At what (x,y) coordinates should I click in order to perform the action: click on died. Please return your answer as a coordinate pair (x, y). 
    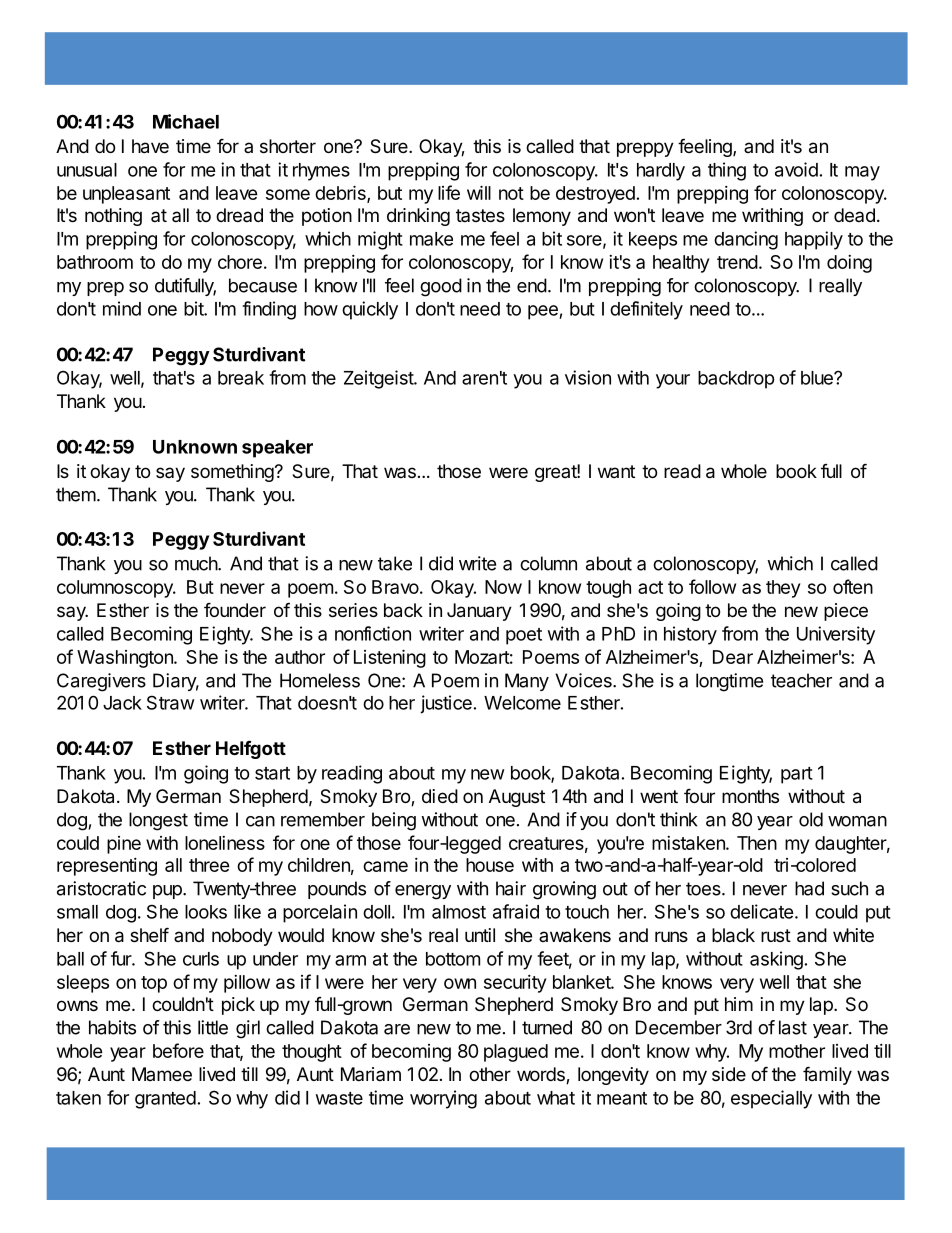
    Looking at the image, I should click on (440, 796).
